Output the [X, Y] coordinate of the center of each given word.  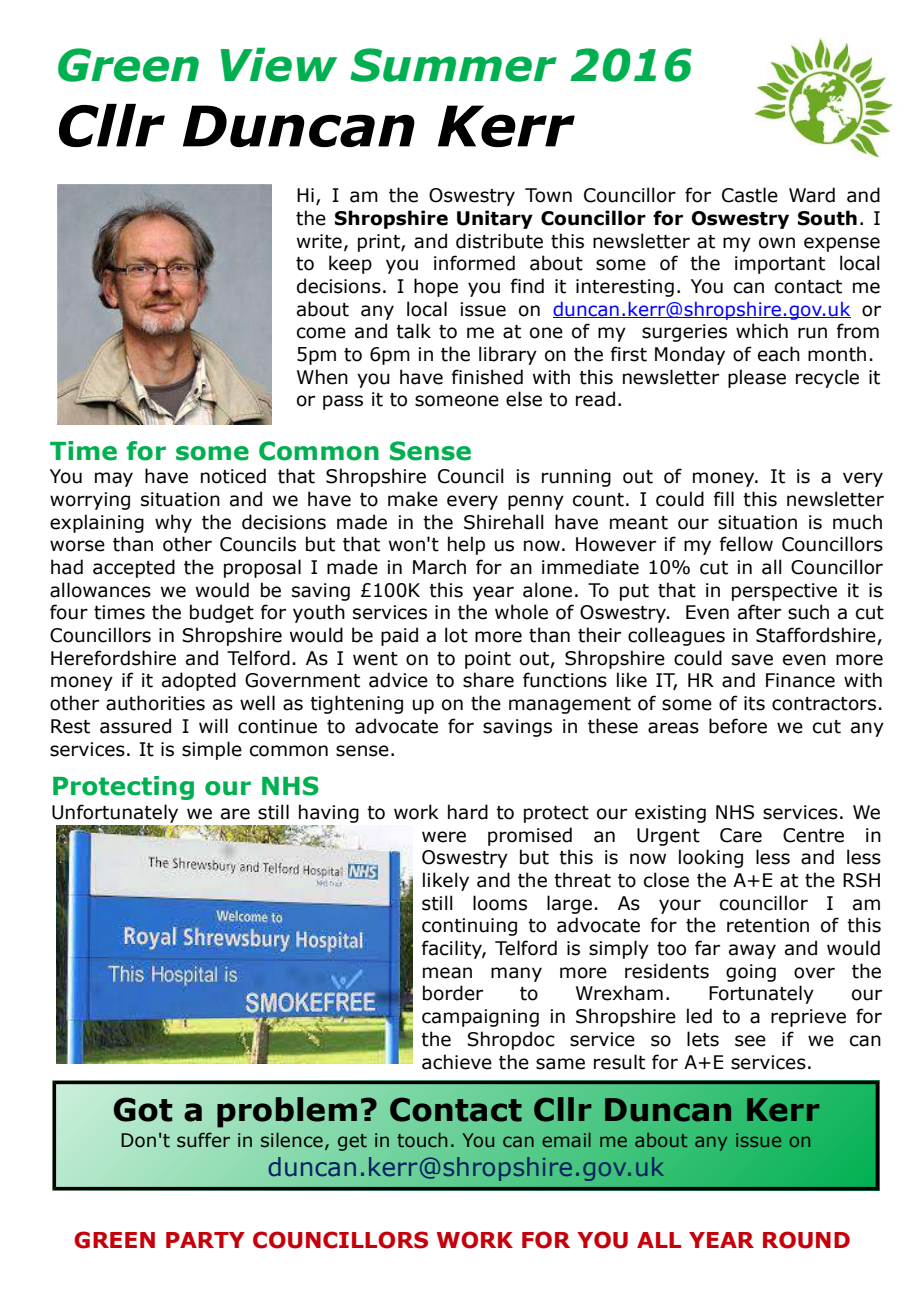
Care [741, 835]
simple [212, 750]
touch [422, 1140]
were [444, 837]
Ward [812, 195]
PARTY [205, 1240]
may [114, 479]
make [413, 499]
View [279, 64]
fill [724, 498]
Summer [453, 65]
